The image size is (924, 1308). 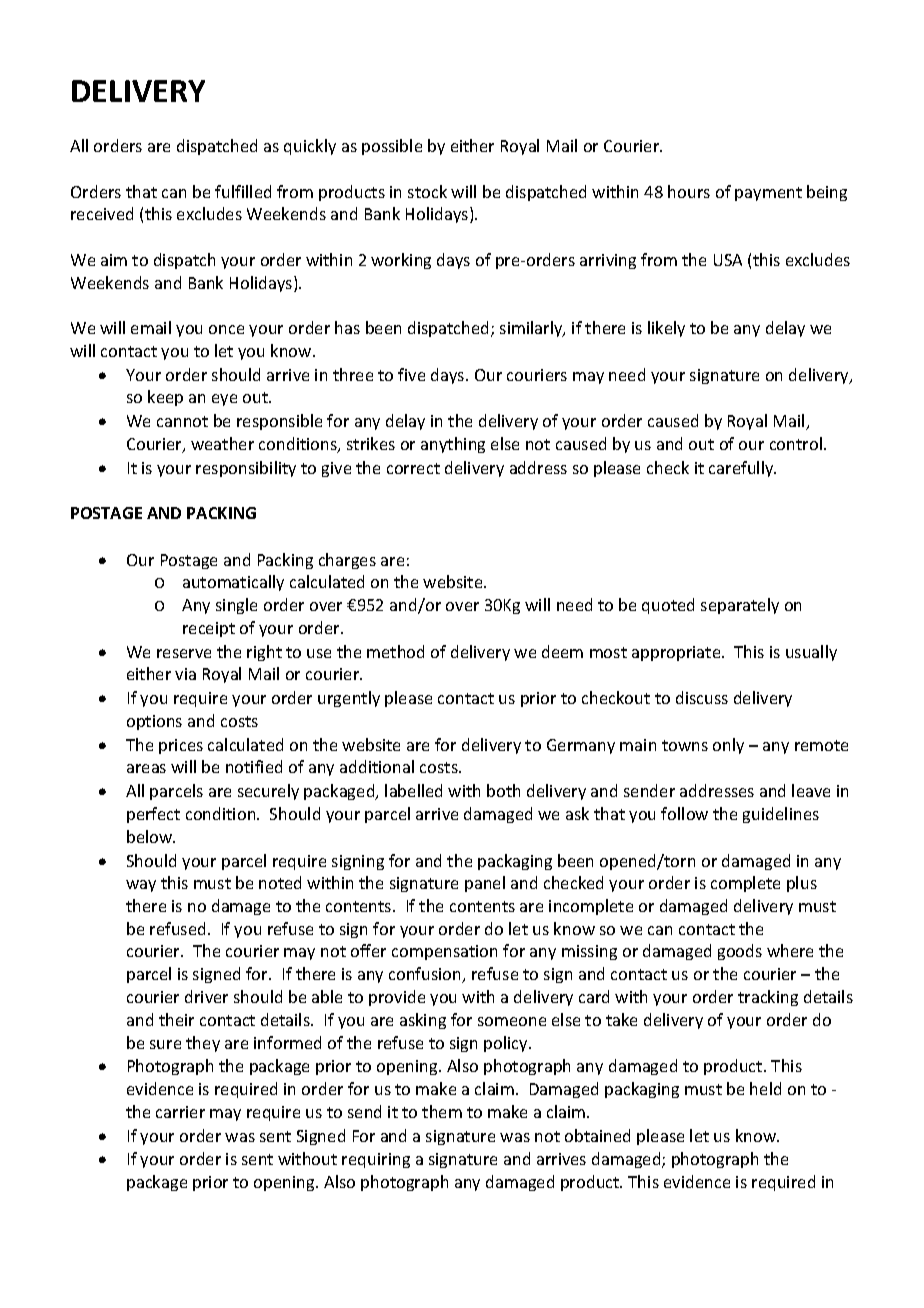 I want to click on responsibility, so click(x=246, y=469).
